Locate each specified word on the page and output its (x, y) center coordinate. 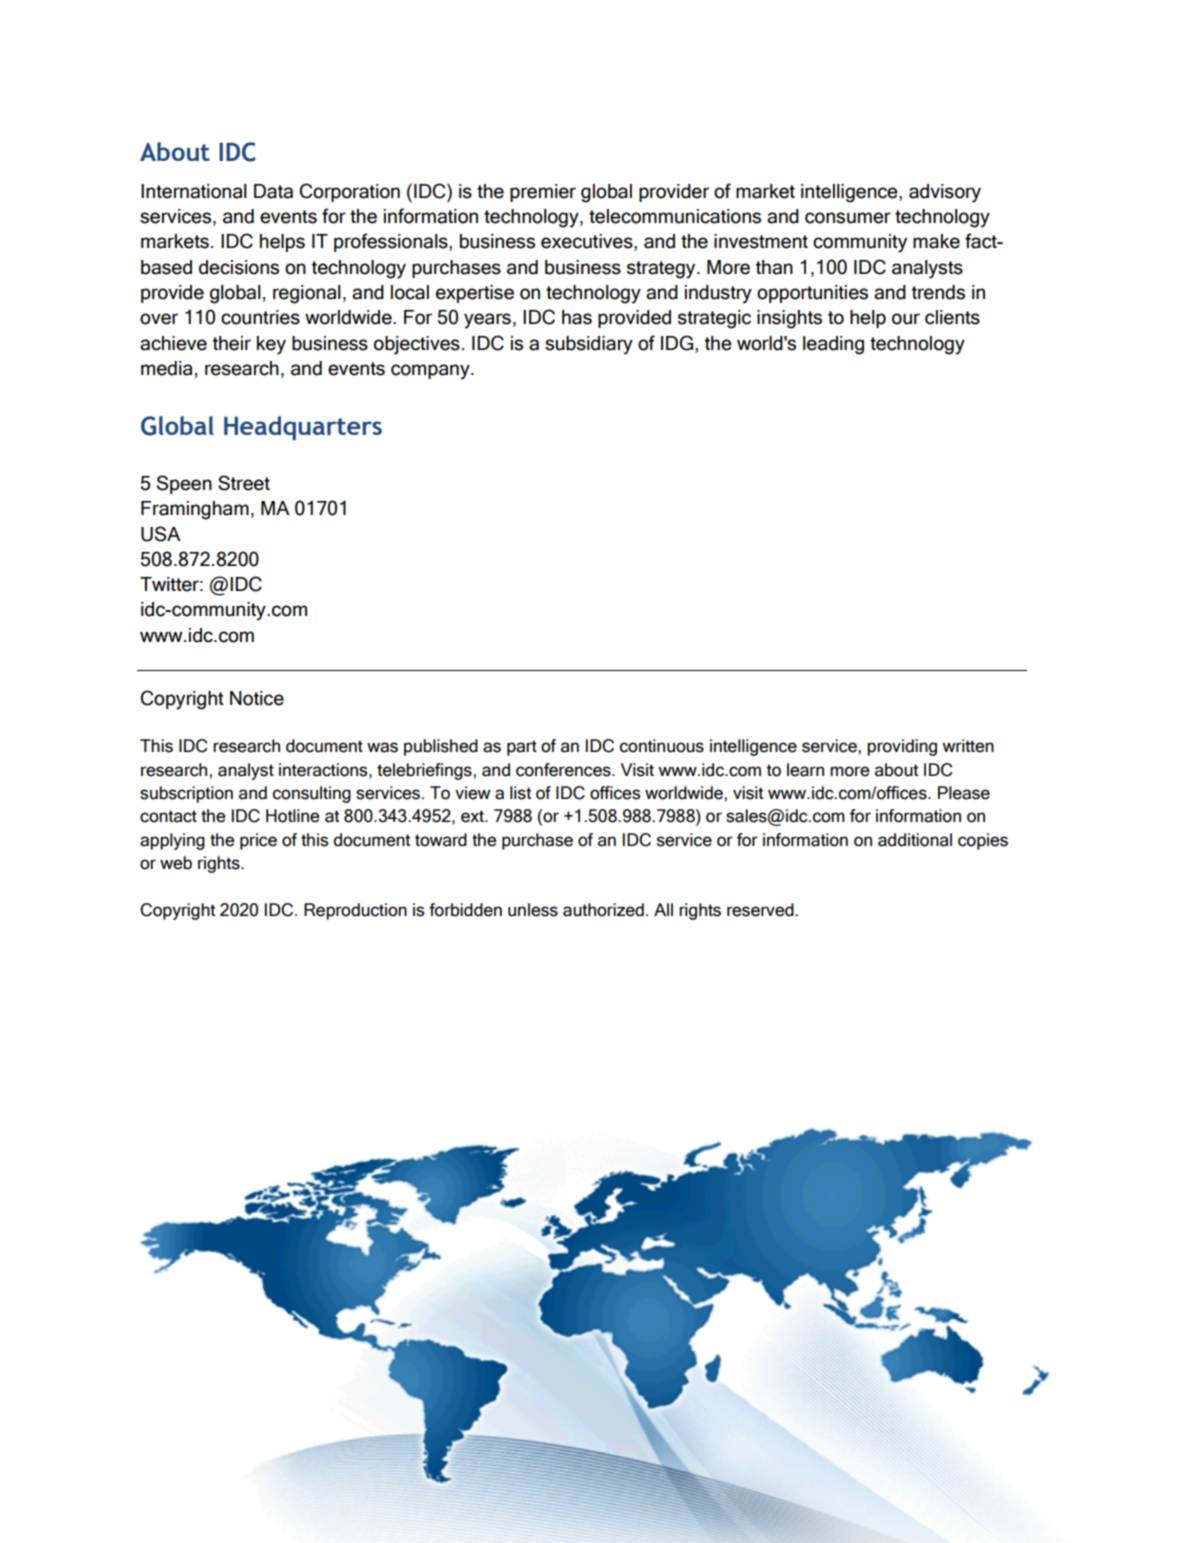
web (176, 863)
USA (161, 534)
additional (915, 840)
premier (543, 193)
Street (244, 483)
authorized (603, 910)
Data (273, 191)
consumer (848, 218)
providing (902, 747)
